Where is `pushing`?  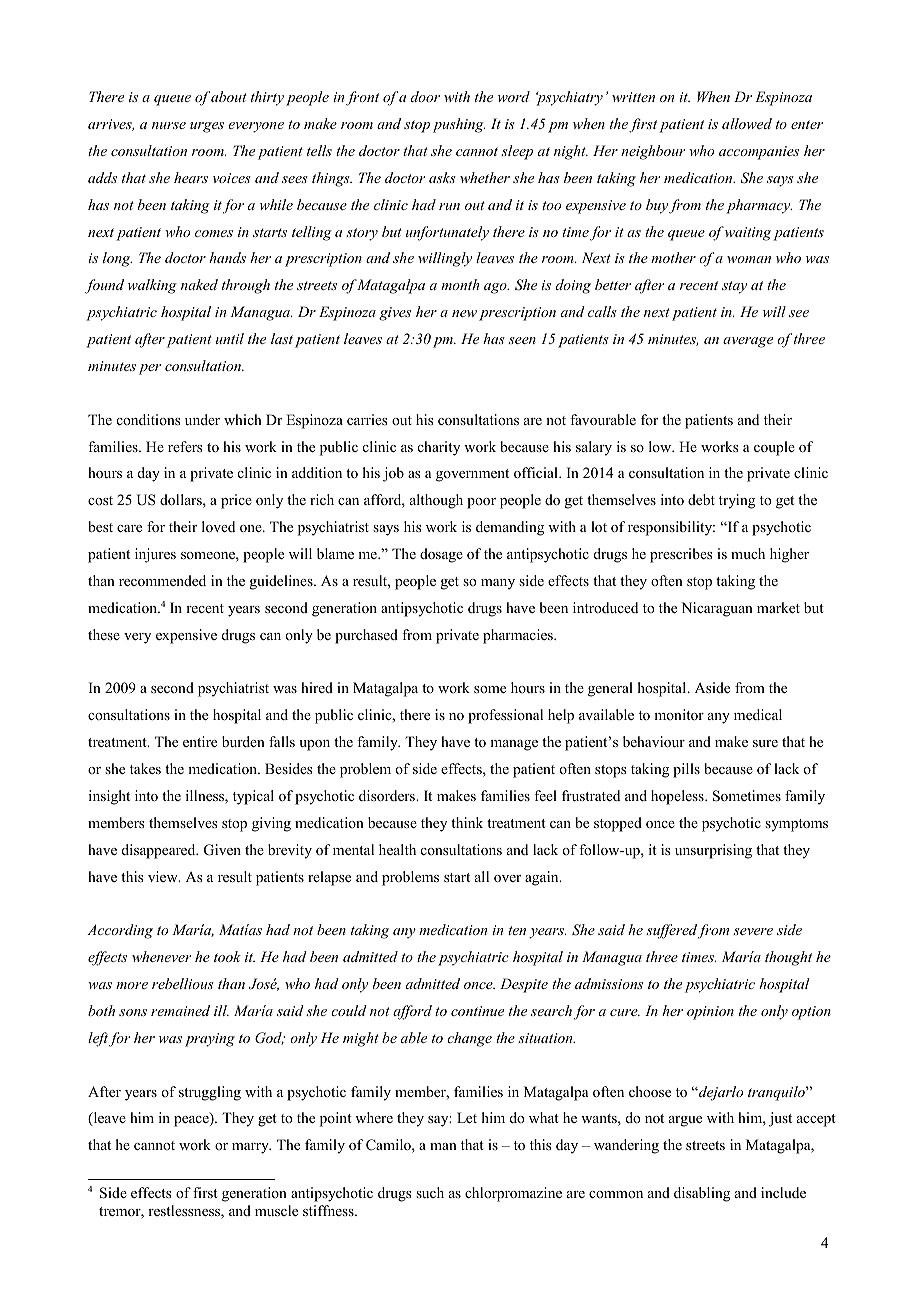
pushing is located at coordinates (459, 125).
